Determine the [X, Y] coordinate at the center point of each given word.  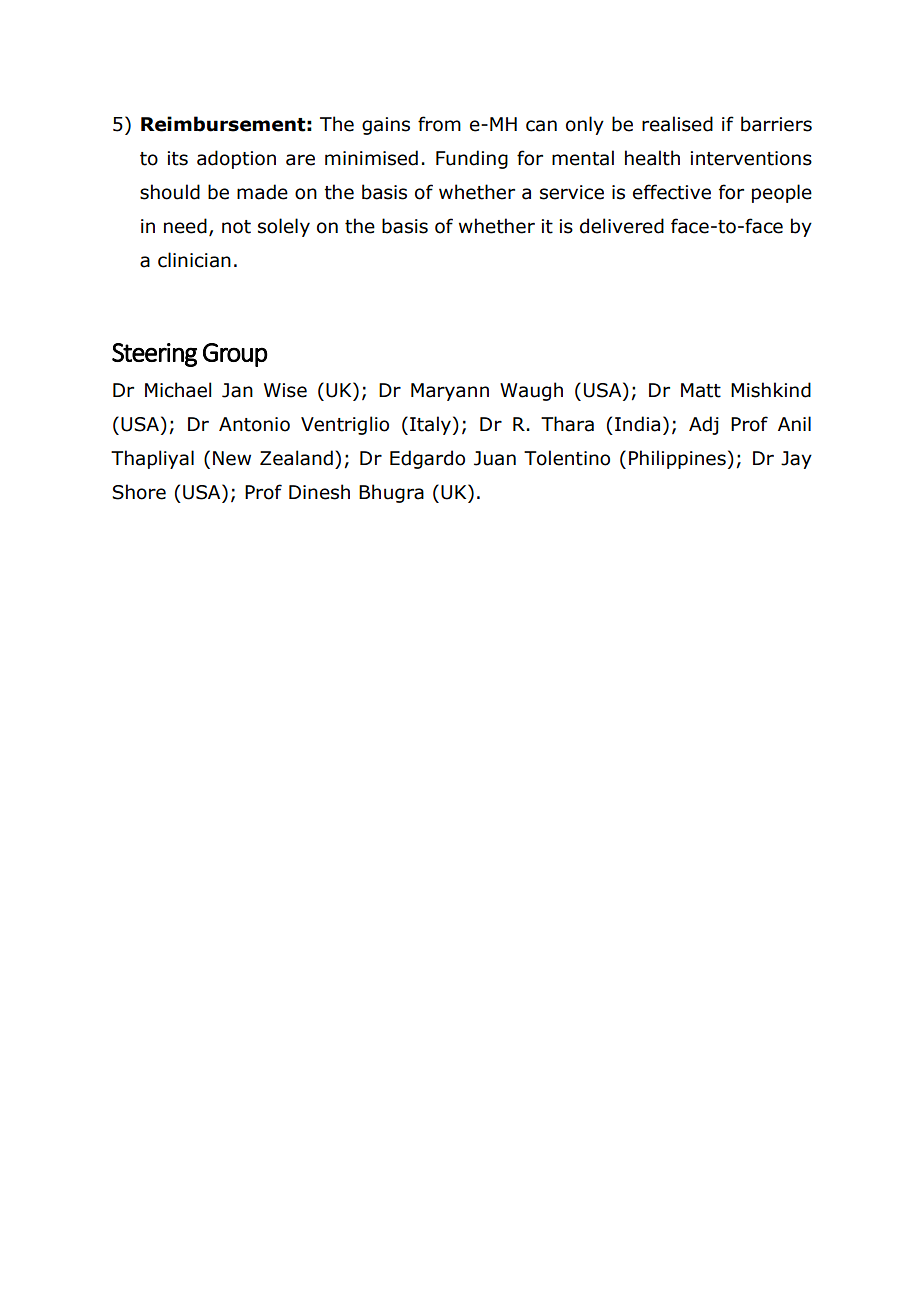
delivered [622, 226]
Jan [237, 390]
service [572, 192]
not [236, 227]
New [232, 458]
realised [677, 124]
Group [235, 355]
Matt [701, 390]
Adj [704, 425]
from [439, 124]
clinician [194, 260]
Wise [285, 390]
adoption [236, 159]
